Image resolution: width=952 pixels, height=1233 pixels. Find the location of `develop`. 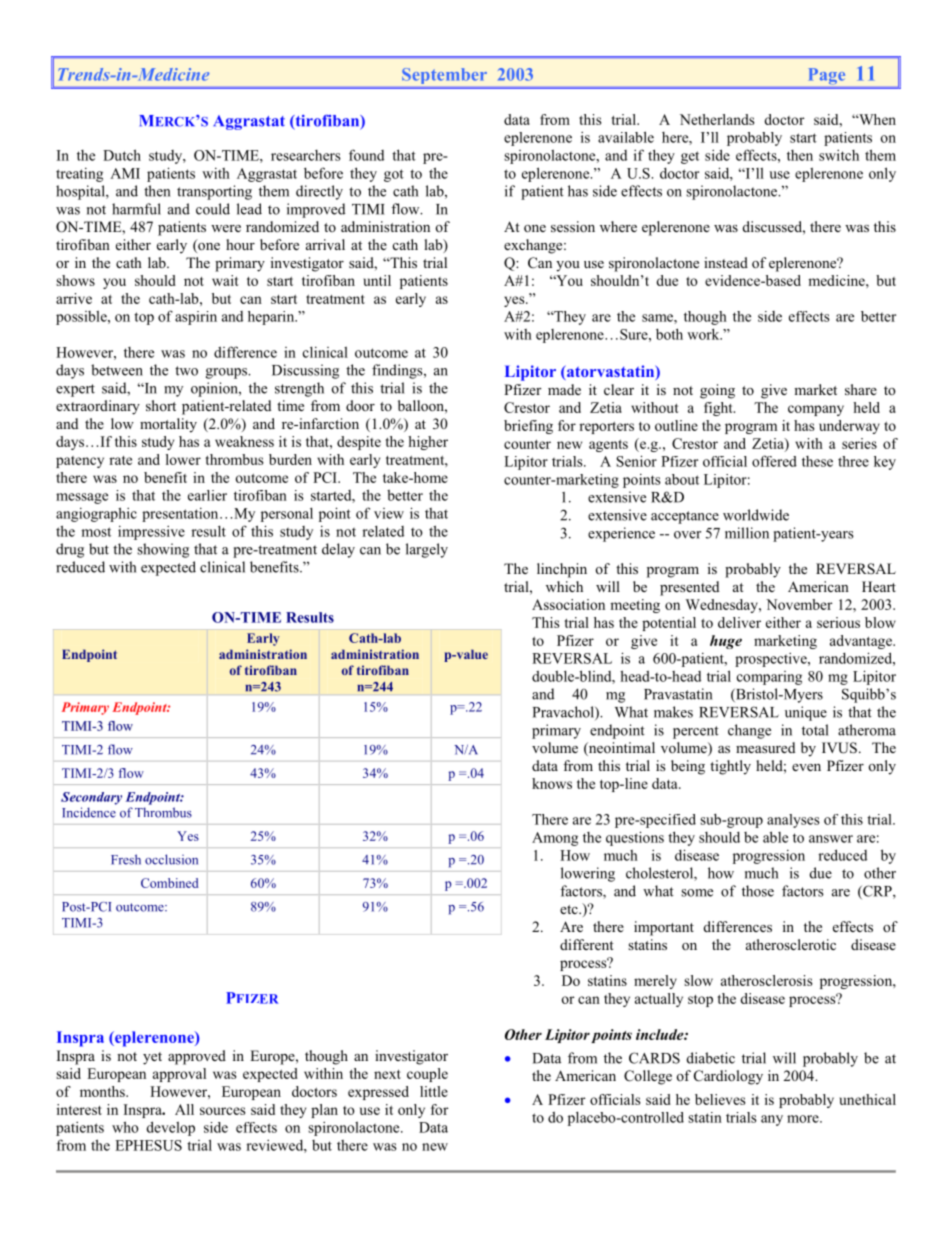

develop is located at coordinates (171, 1128).
